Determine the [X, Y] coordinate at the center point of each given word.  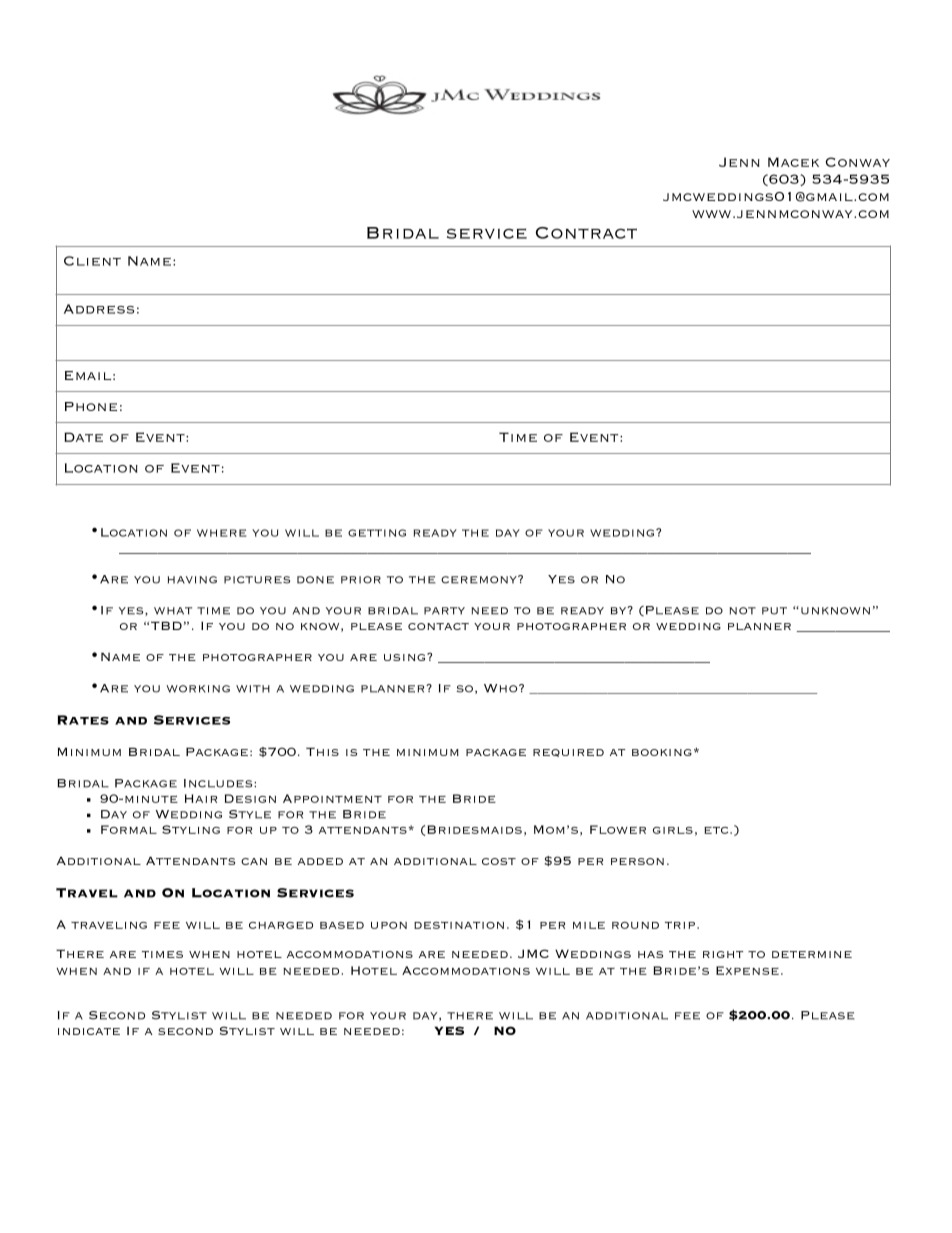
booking [662, 752]
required [568, 753]
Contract [586, 233]
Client [92, 261]
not [742, 611]
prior [361, 580]
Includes [219, 783]
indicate [89, 1031]
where [221, 533]
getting [377, 533]
